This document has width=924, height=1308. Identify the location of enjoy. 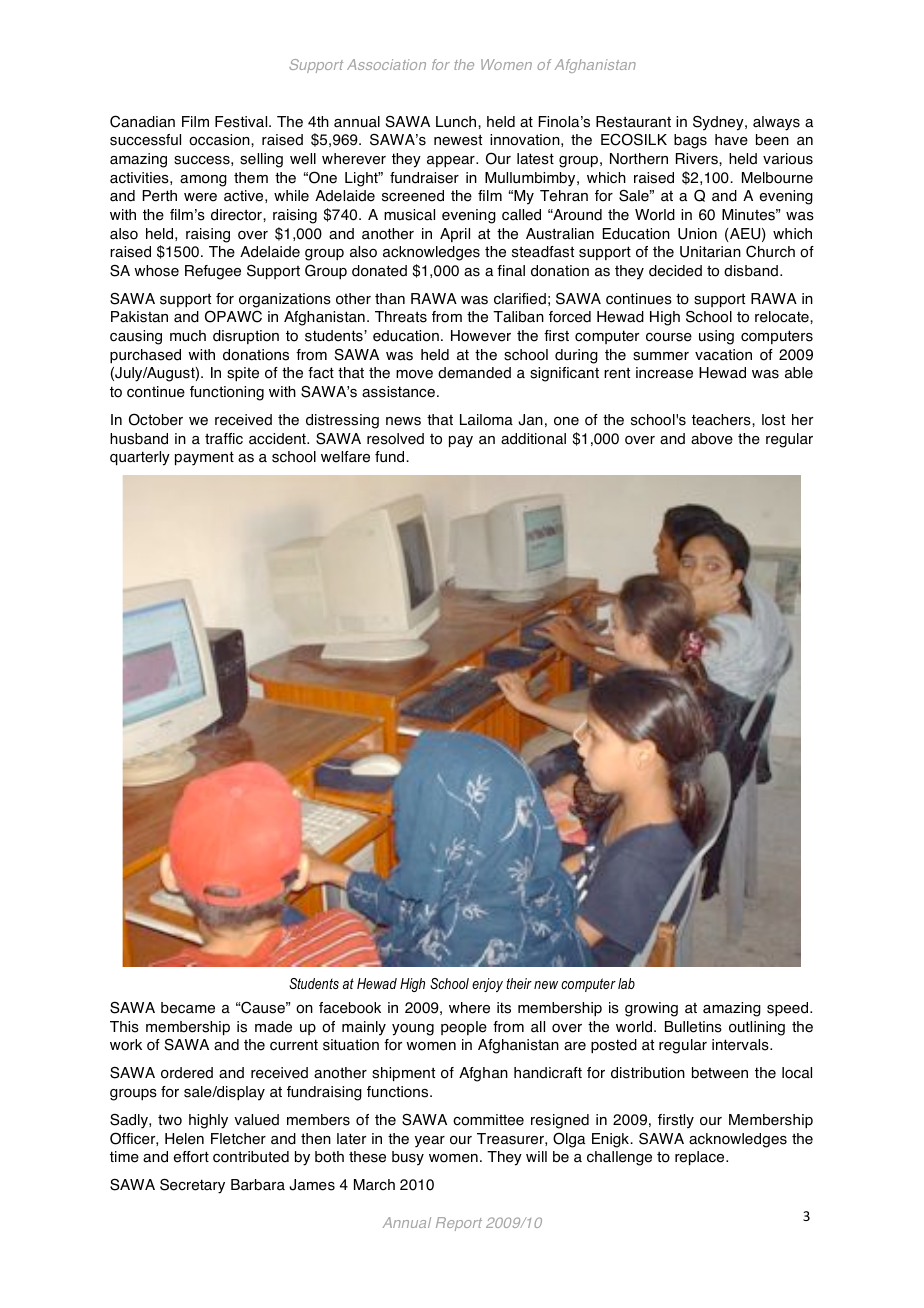
(487, 985).
